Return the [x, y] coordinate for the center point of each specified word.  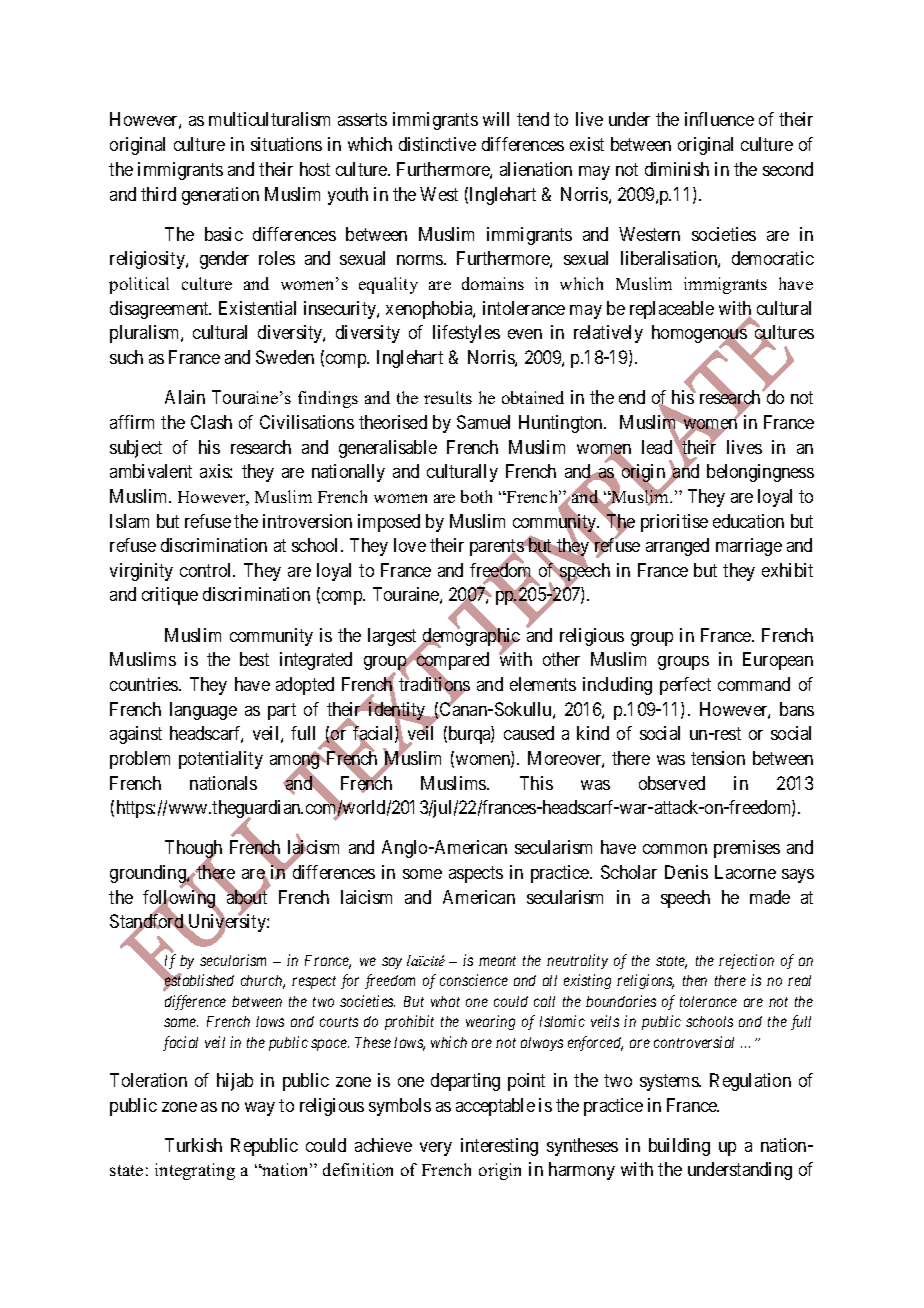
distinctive [437, 144]
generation [220, 196]
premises [747, 849]
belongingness [760, 473]
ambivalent [151, 471]
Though [193, 850]
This [536, 783]
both [476, 496]
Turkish [193, 1145]
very [436, 1149]
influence [719, 119]
